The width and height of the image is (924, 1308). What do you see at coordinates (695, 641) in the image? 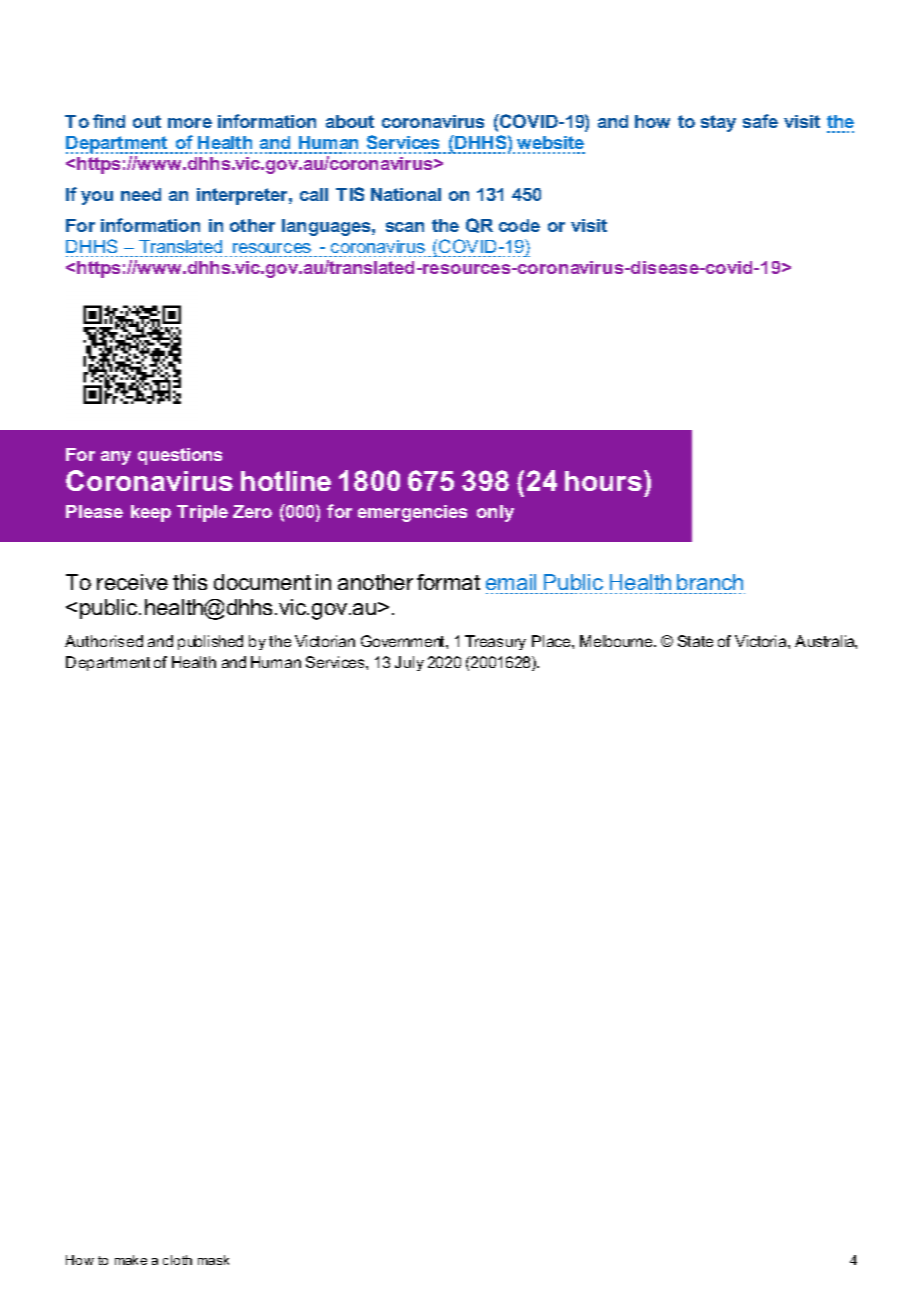
I see `State` at bounding box center [695, 641].
